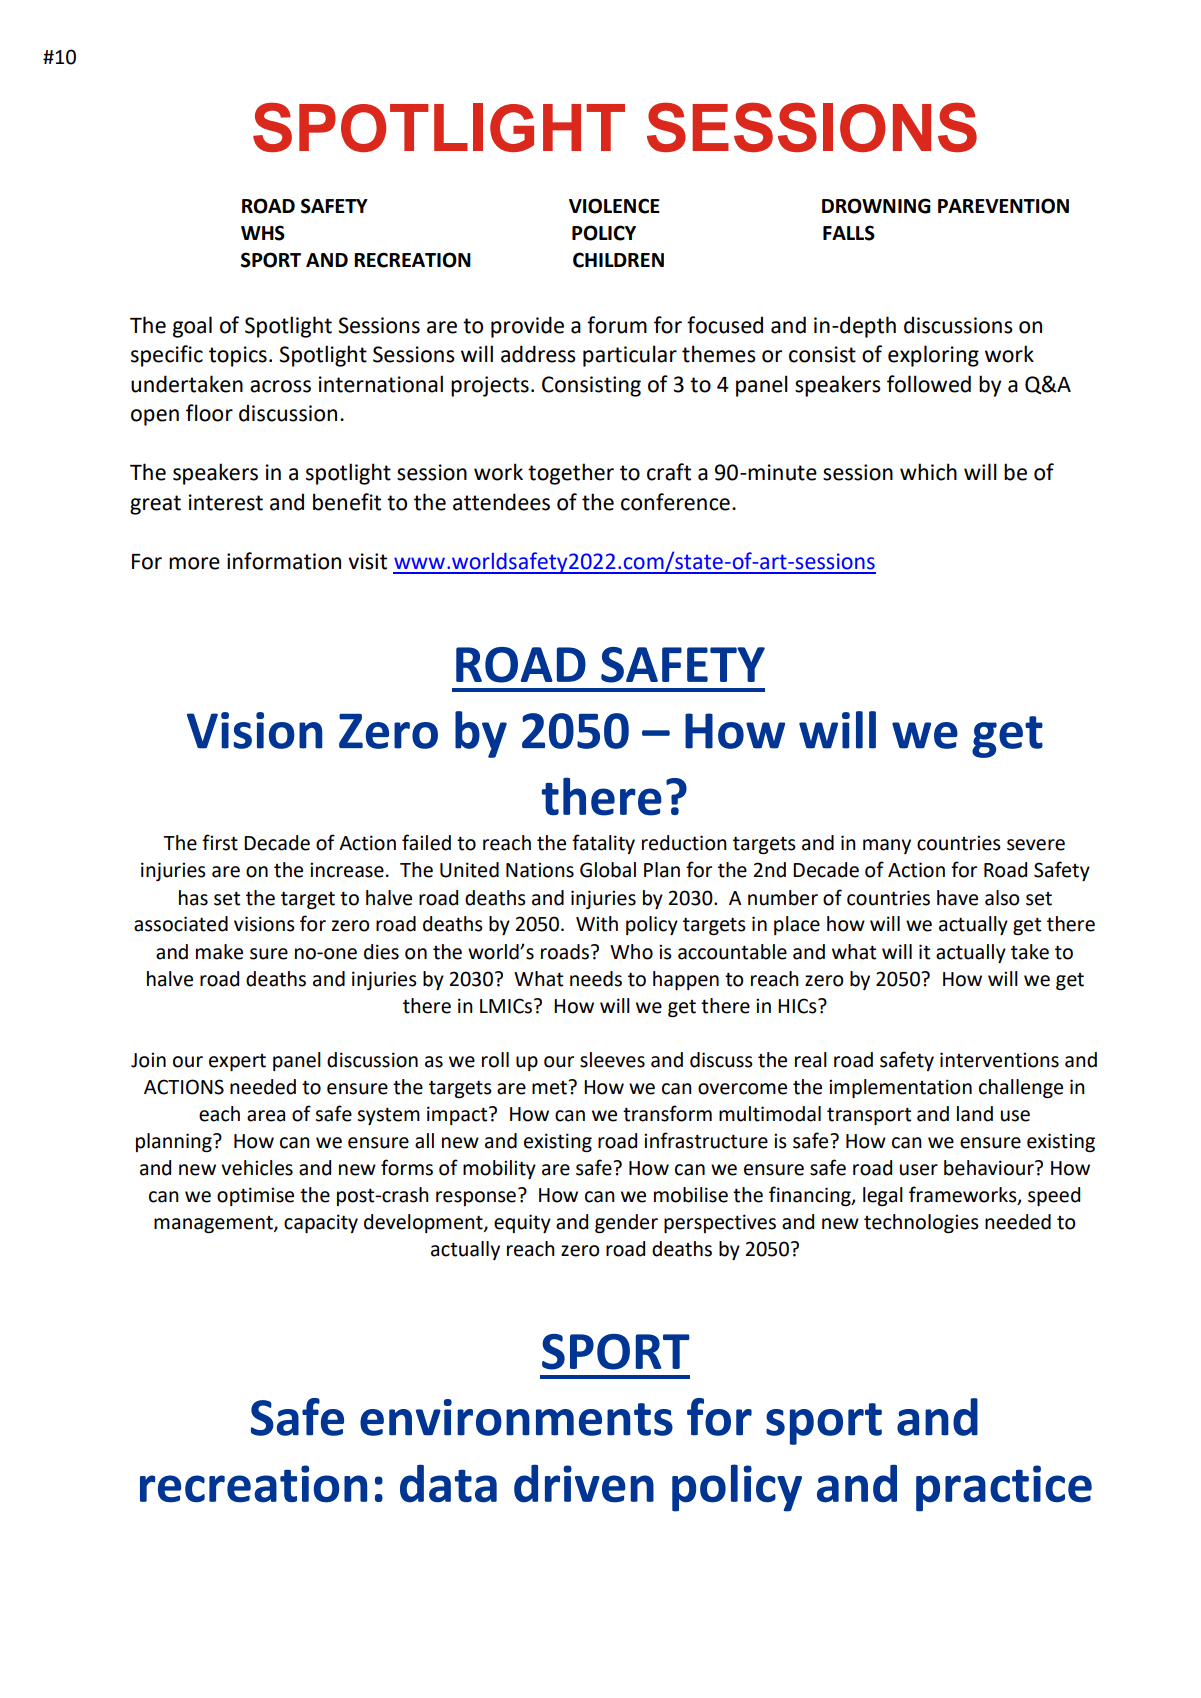 This image has width=1201, height=1698. I want to click on fatality, so click(603, 844).
